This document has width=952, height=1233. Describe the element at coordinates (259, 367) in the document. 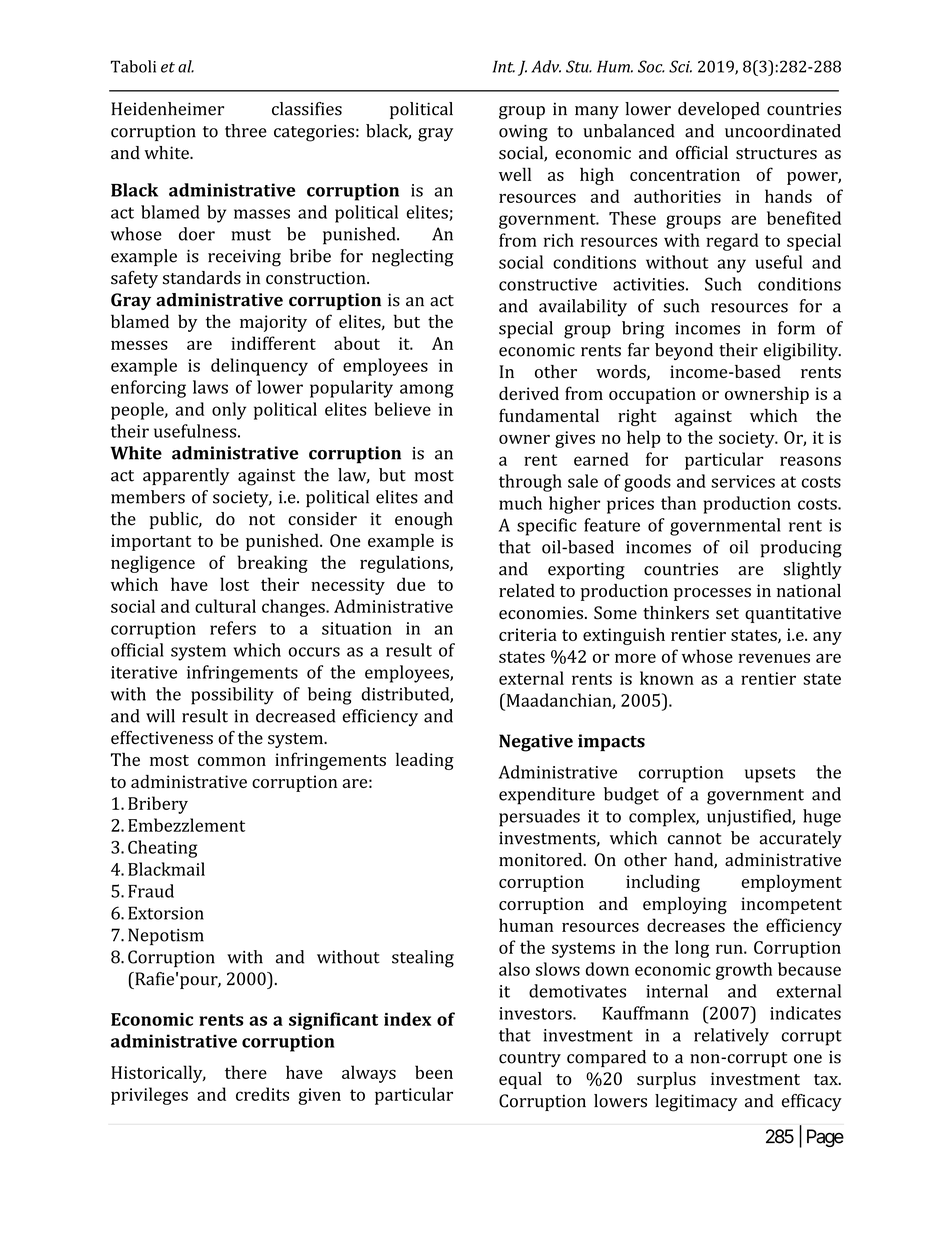

I see `delinquency` at that location.
